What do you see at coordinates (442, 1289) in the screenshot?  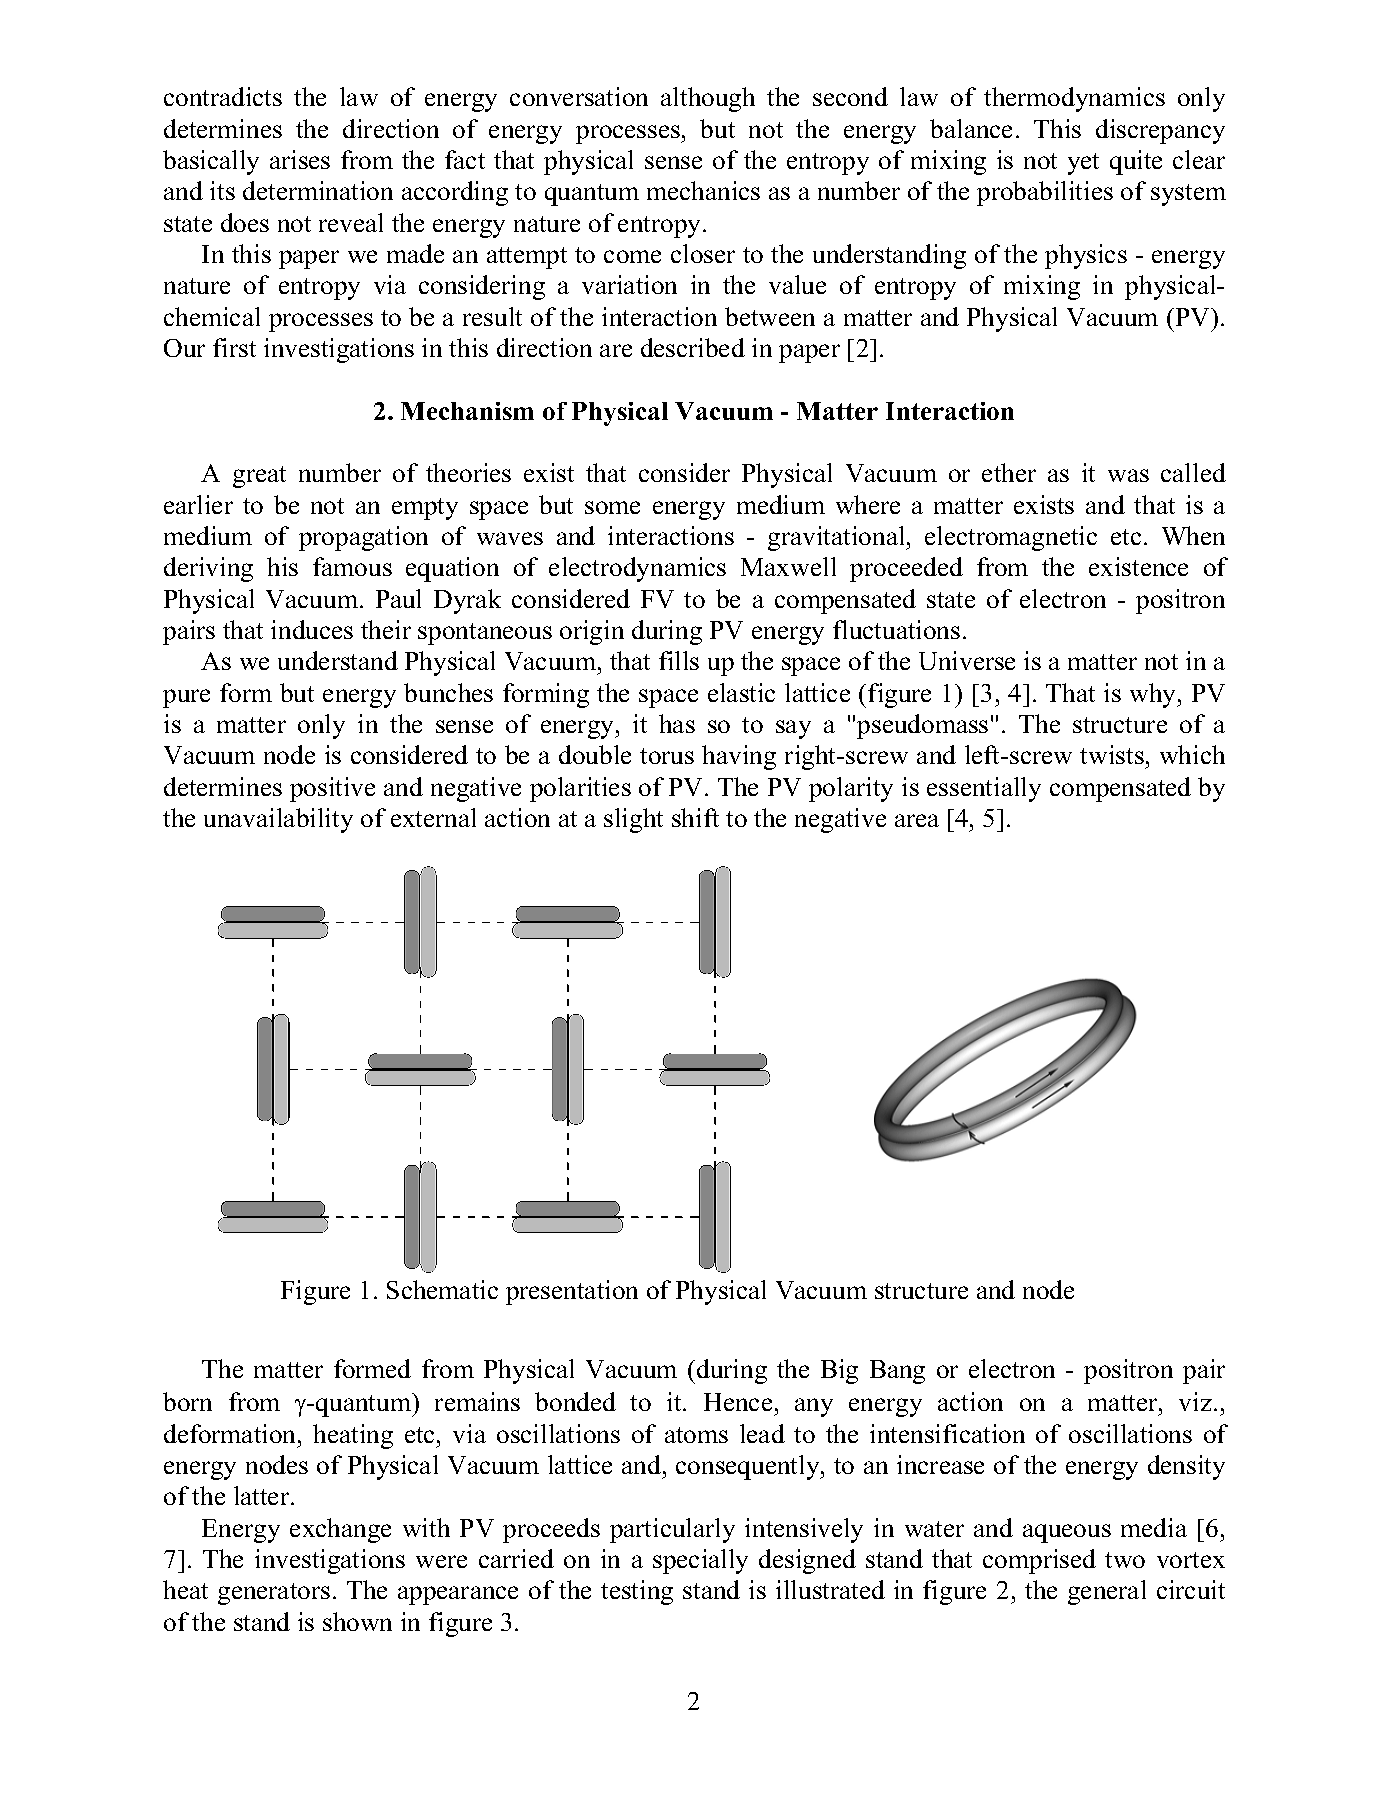 I see `Schematic` at bounding box center [442, 1289].
